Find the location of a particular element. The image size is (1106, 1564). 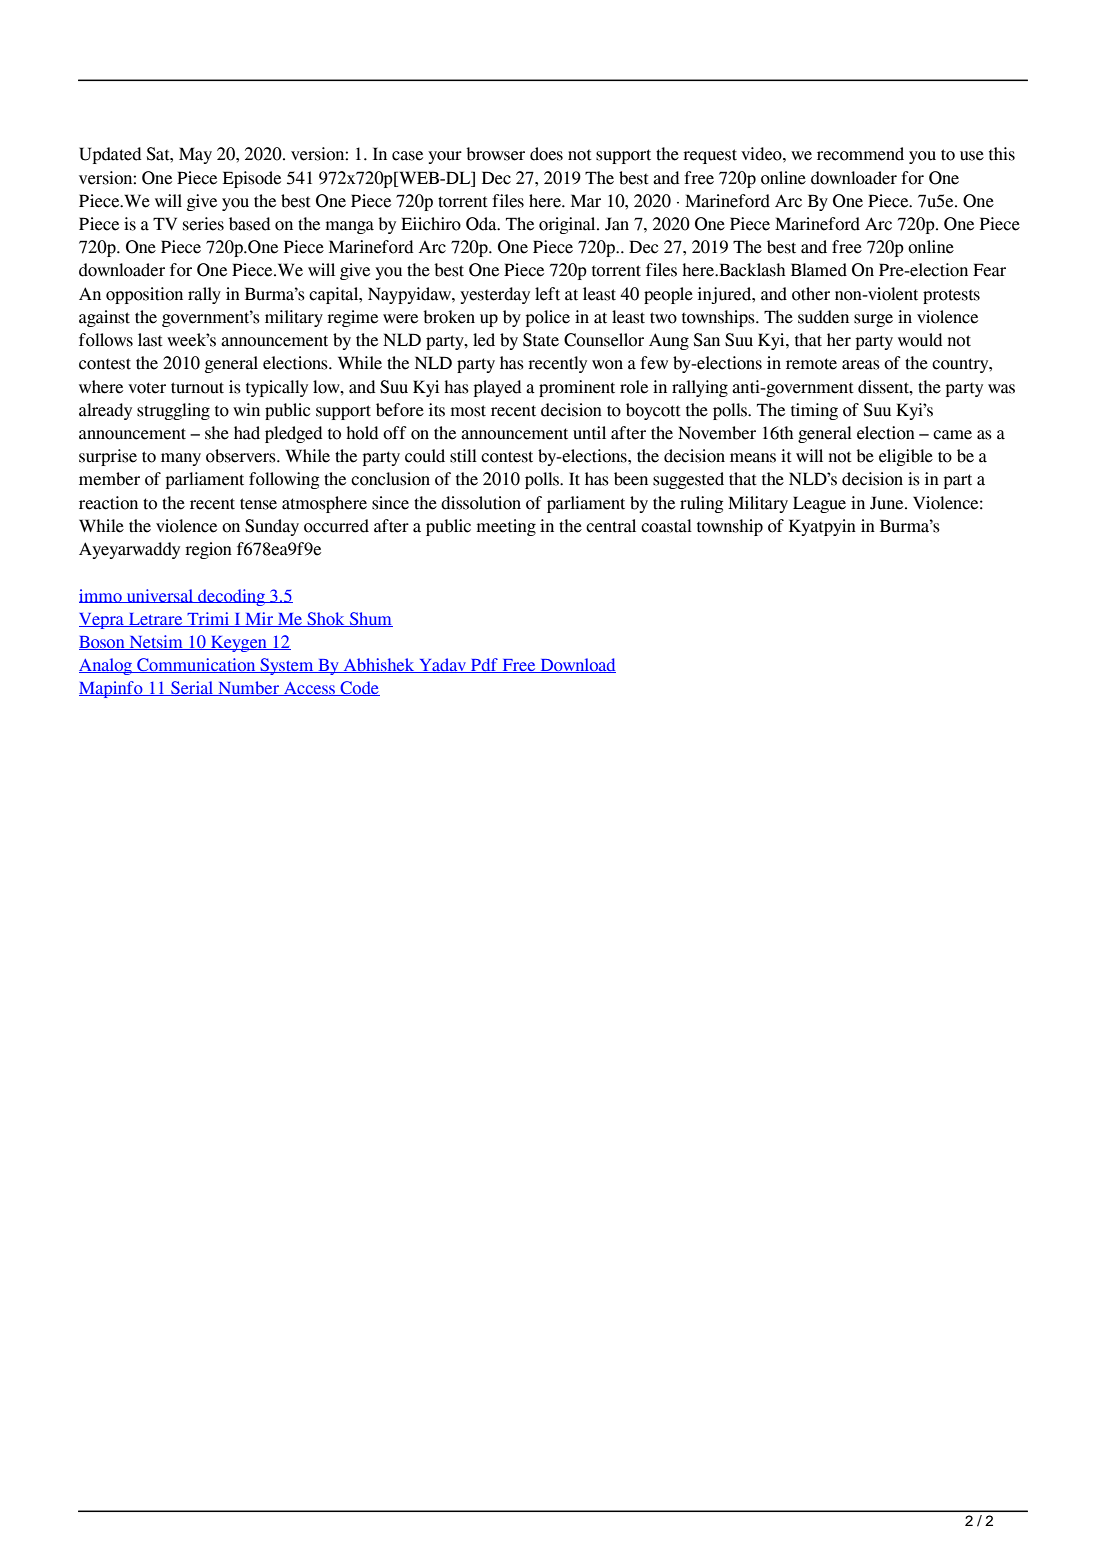

struggling is located at coordinates (173, 411).
